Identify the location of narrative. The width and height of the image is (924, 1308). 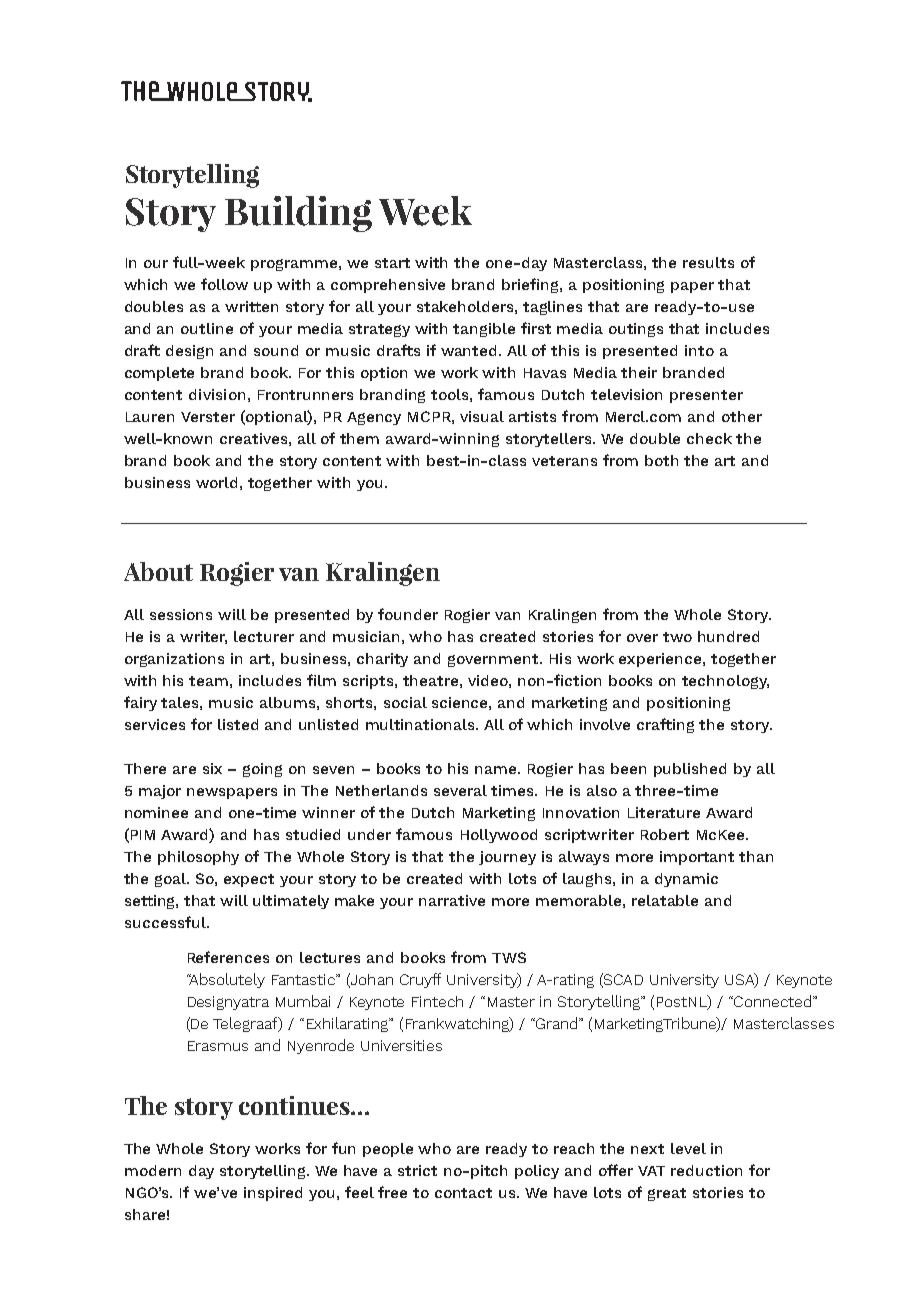
(452, 900).
